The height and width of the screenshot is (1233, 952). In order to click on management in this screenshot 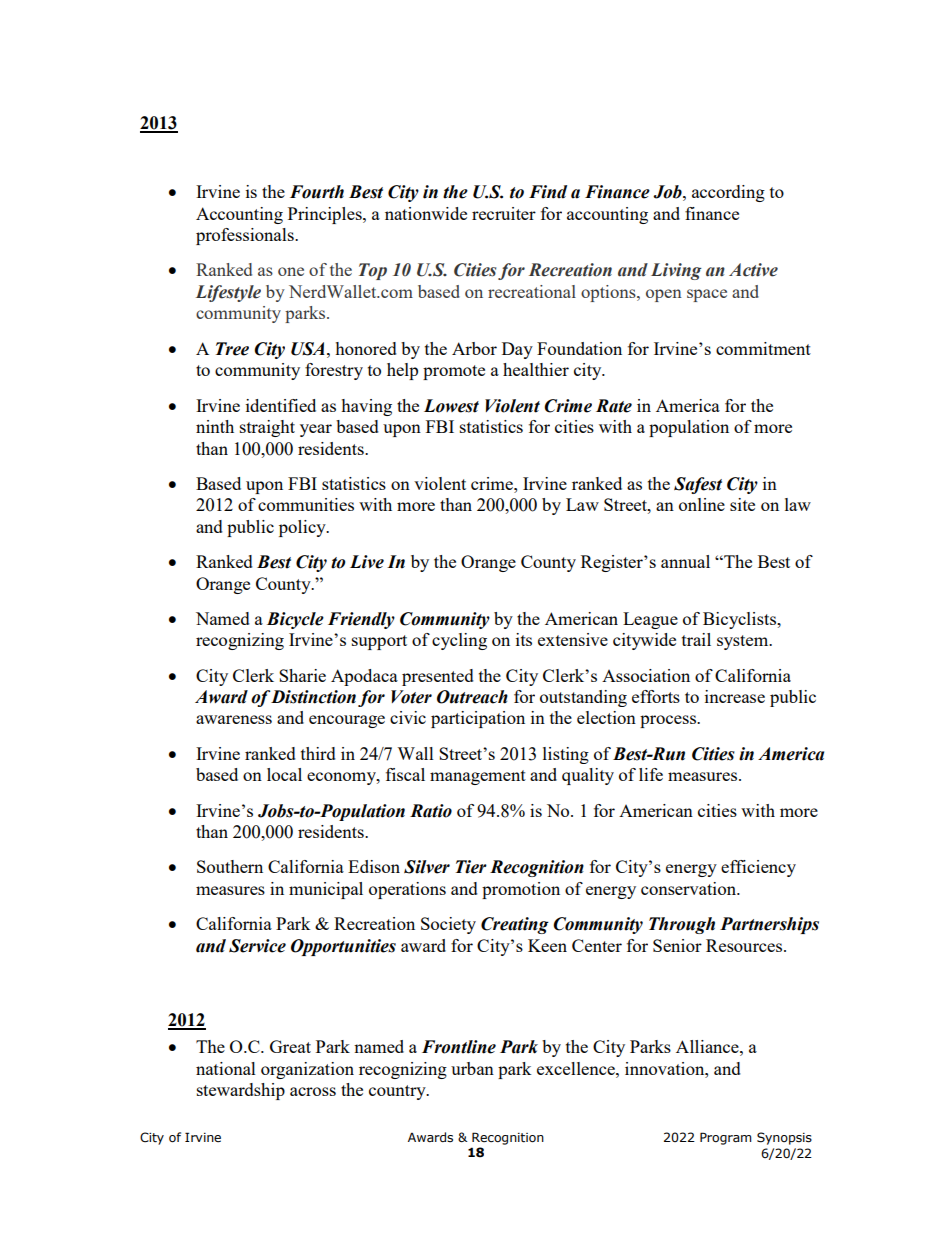, I will do `click(478, 777)`.
